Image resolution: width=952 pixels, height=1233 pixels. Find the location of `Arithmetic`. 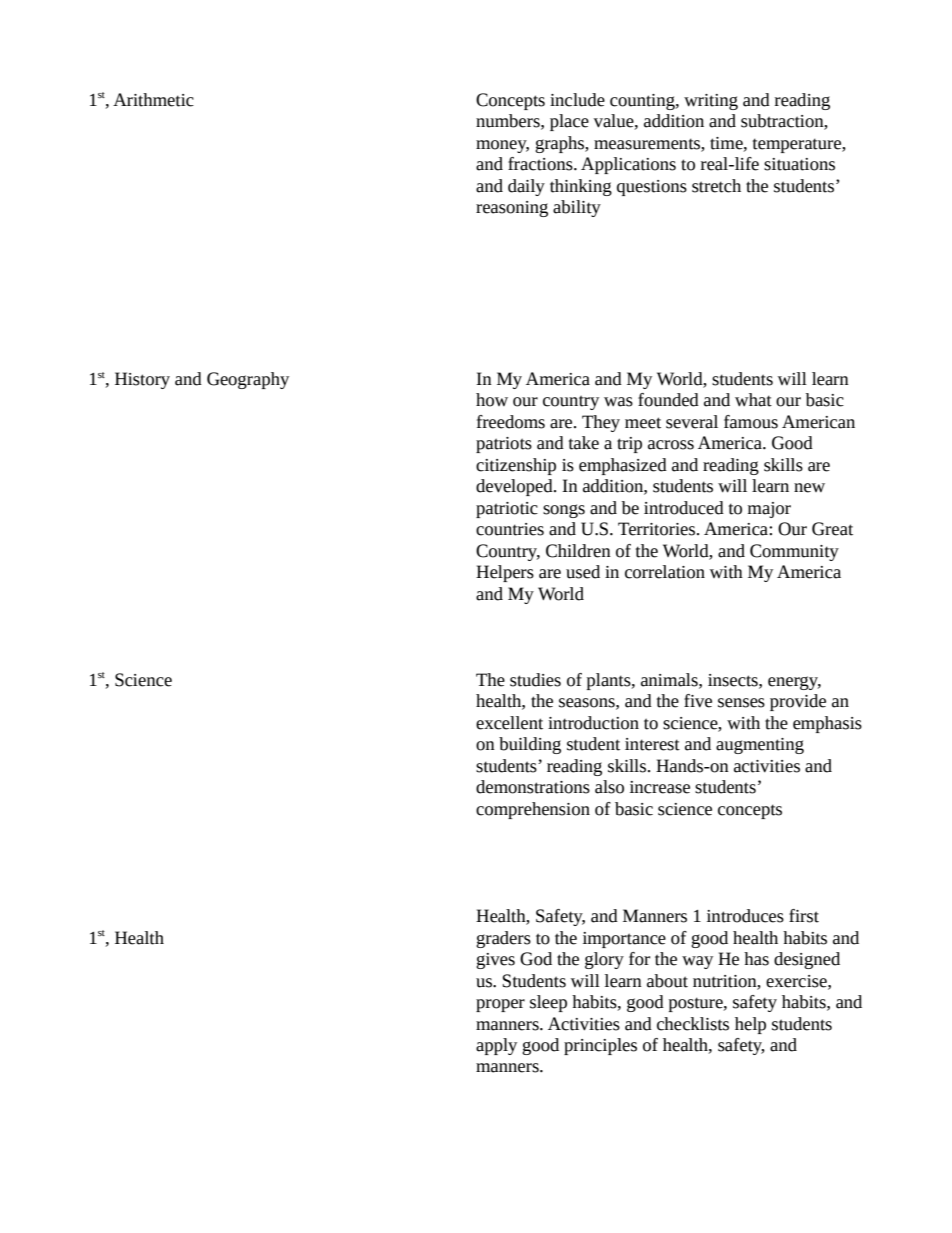

Arithmetic is located at coordinates (153, 100).
